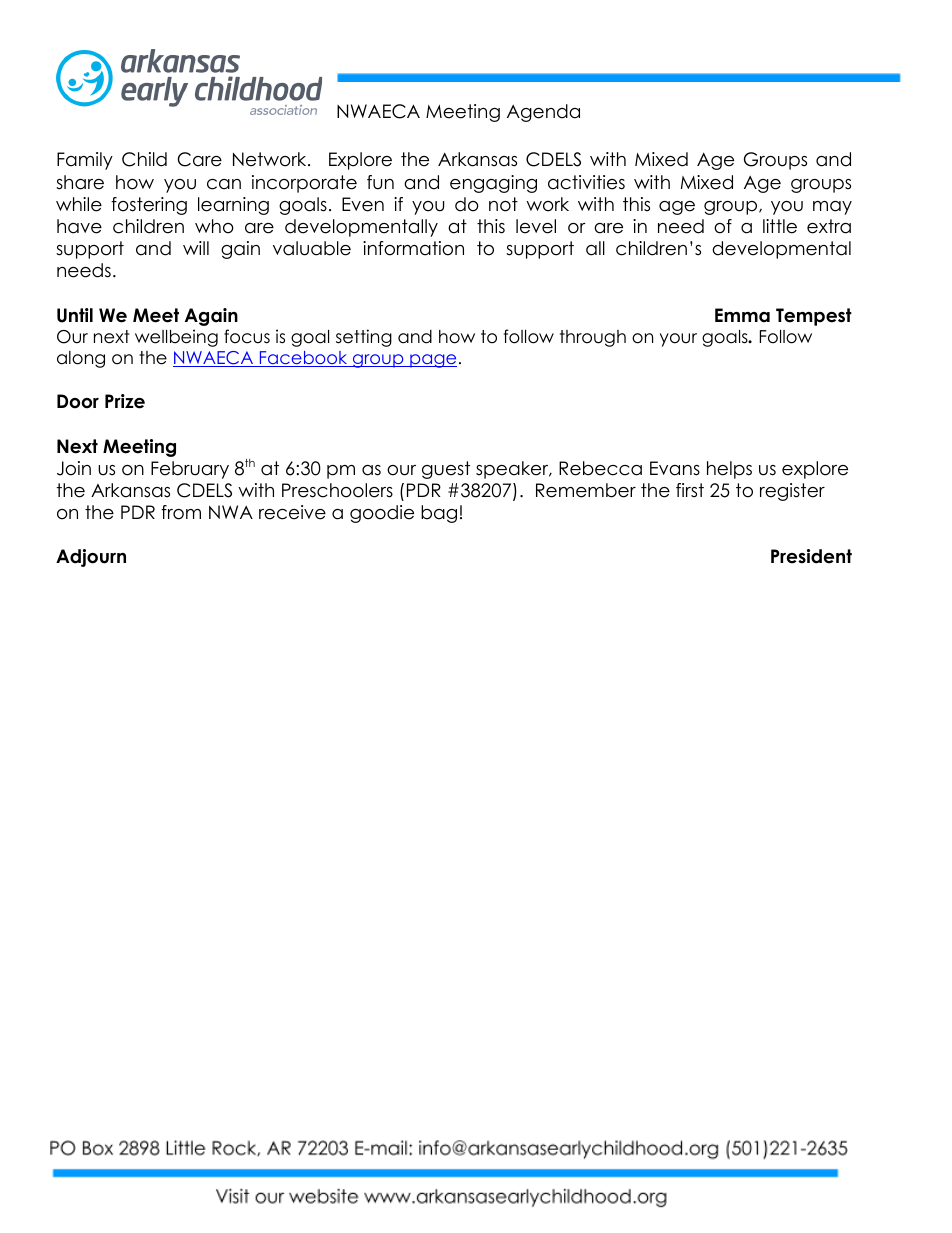 The height and width of the screenshot is (1233, 952). Describe the element at coordinates (125, 401) in the screenshot. I see `Prize` at that location.
